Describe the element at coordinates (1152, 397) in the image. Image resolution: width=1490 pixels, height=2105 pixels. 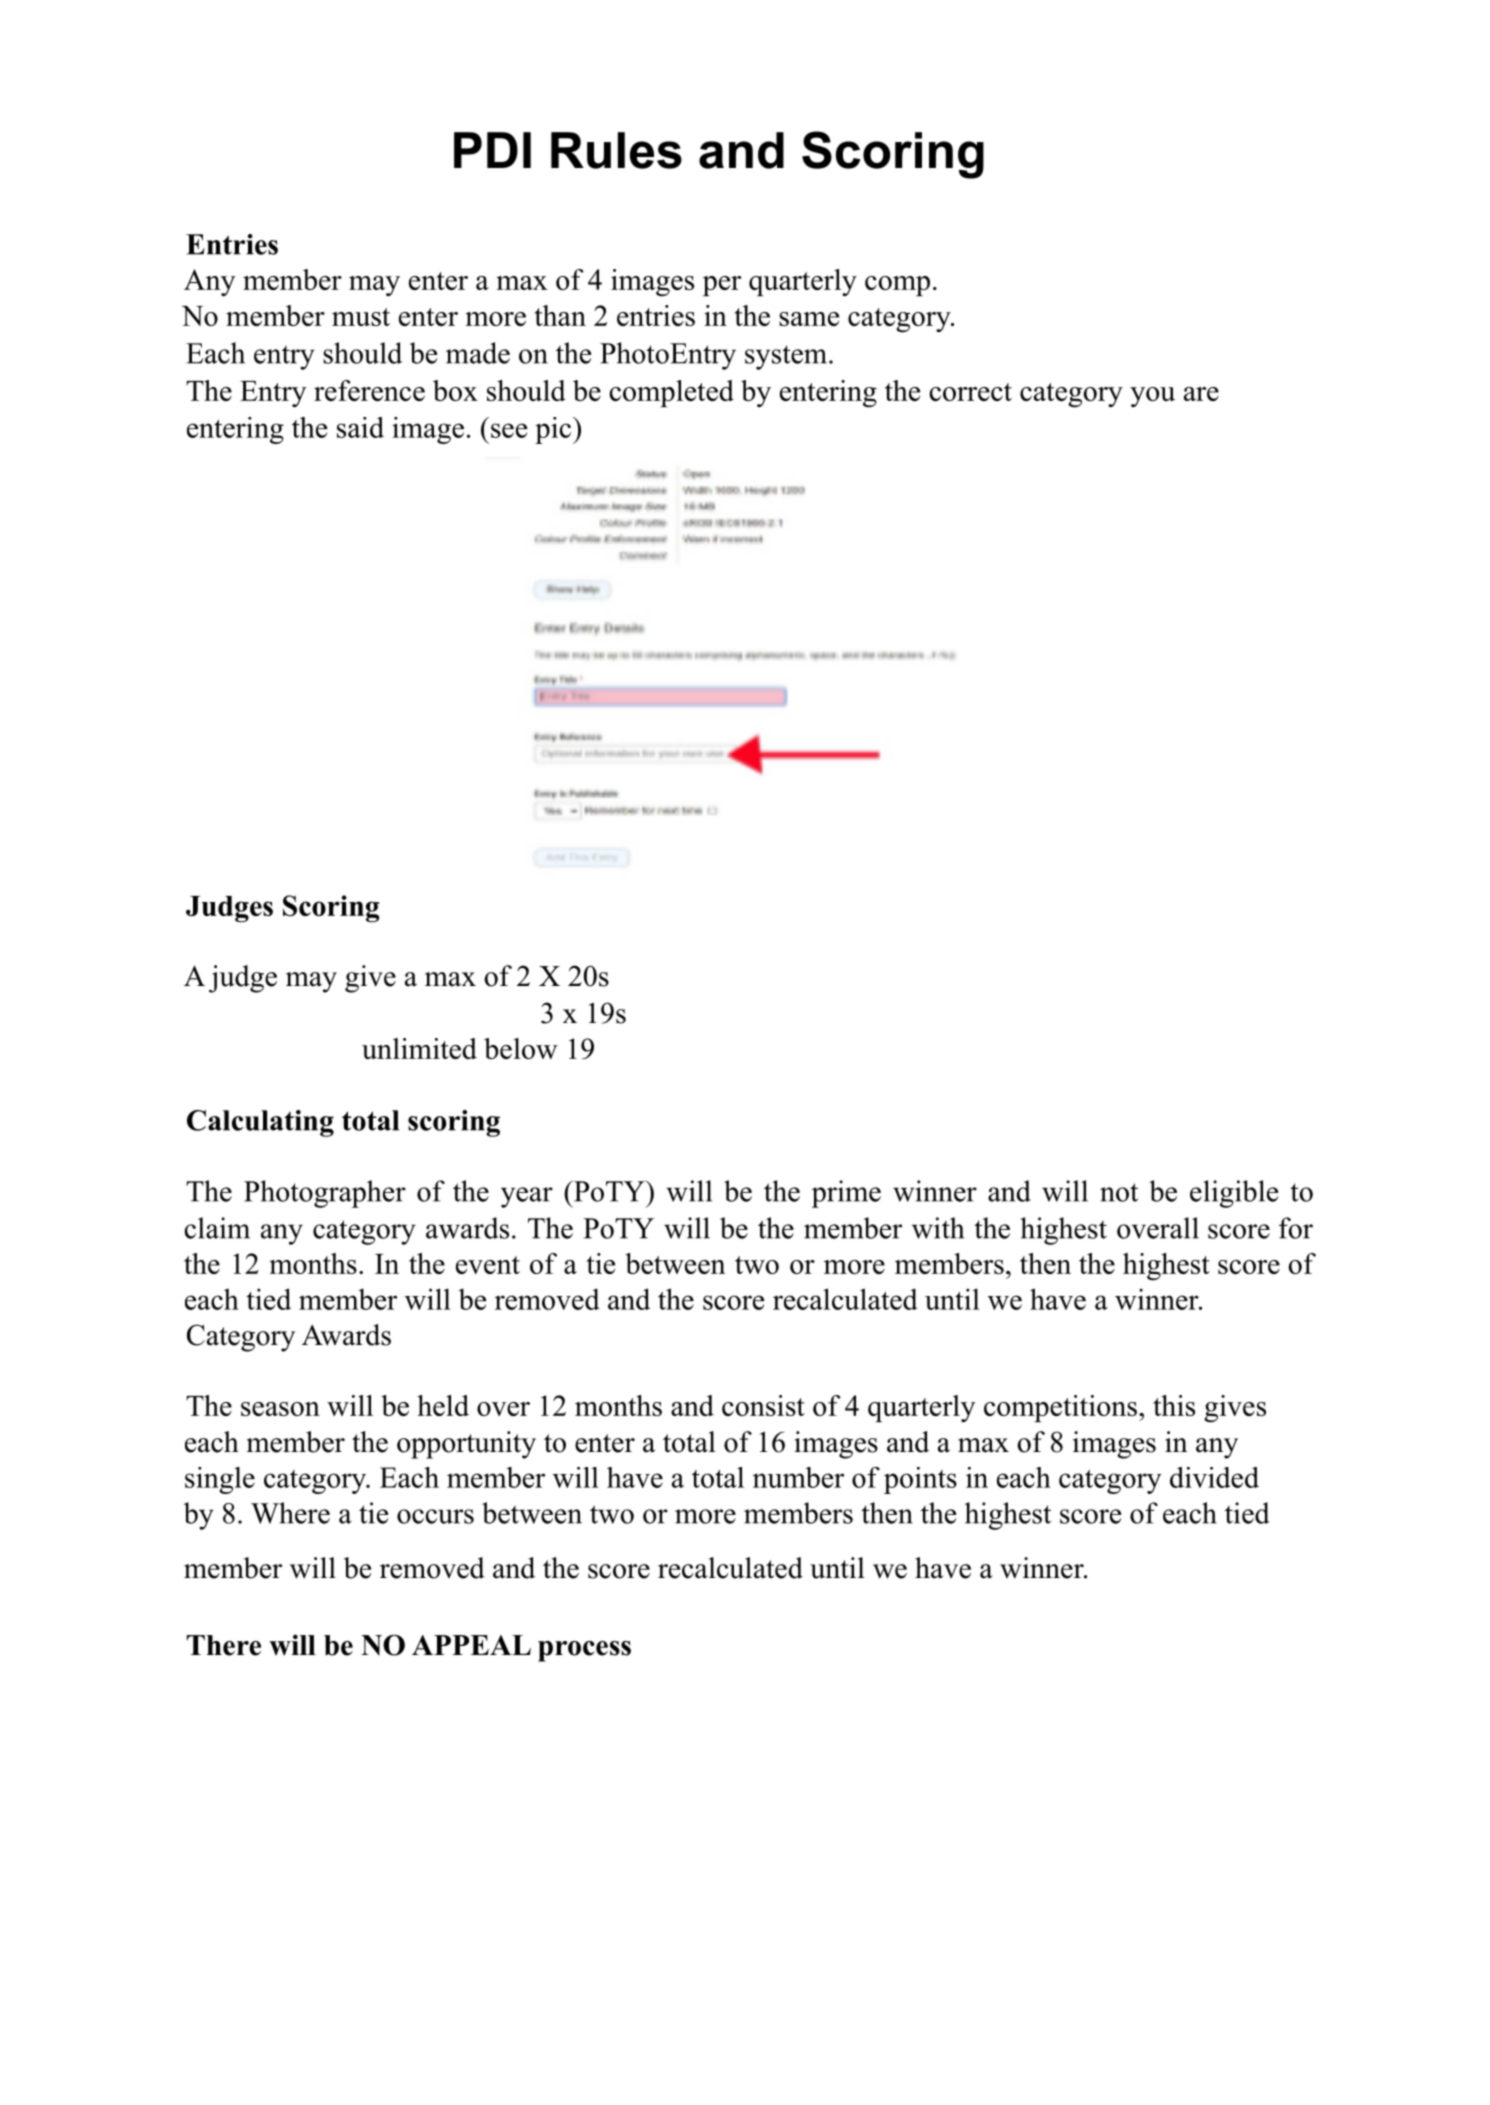
I see `you` at that location.
